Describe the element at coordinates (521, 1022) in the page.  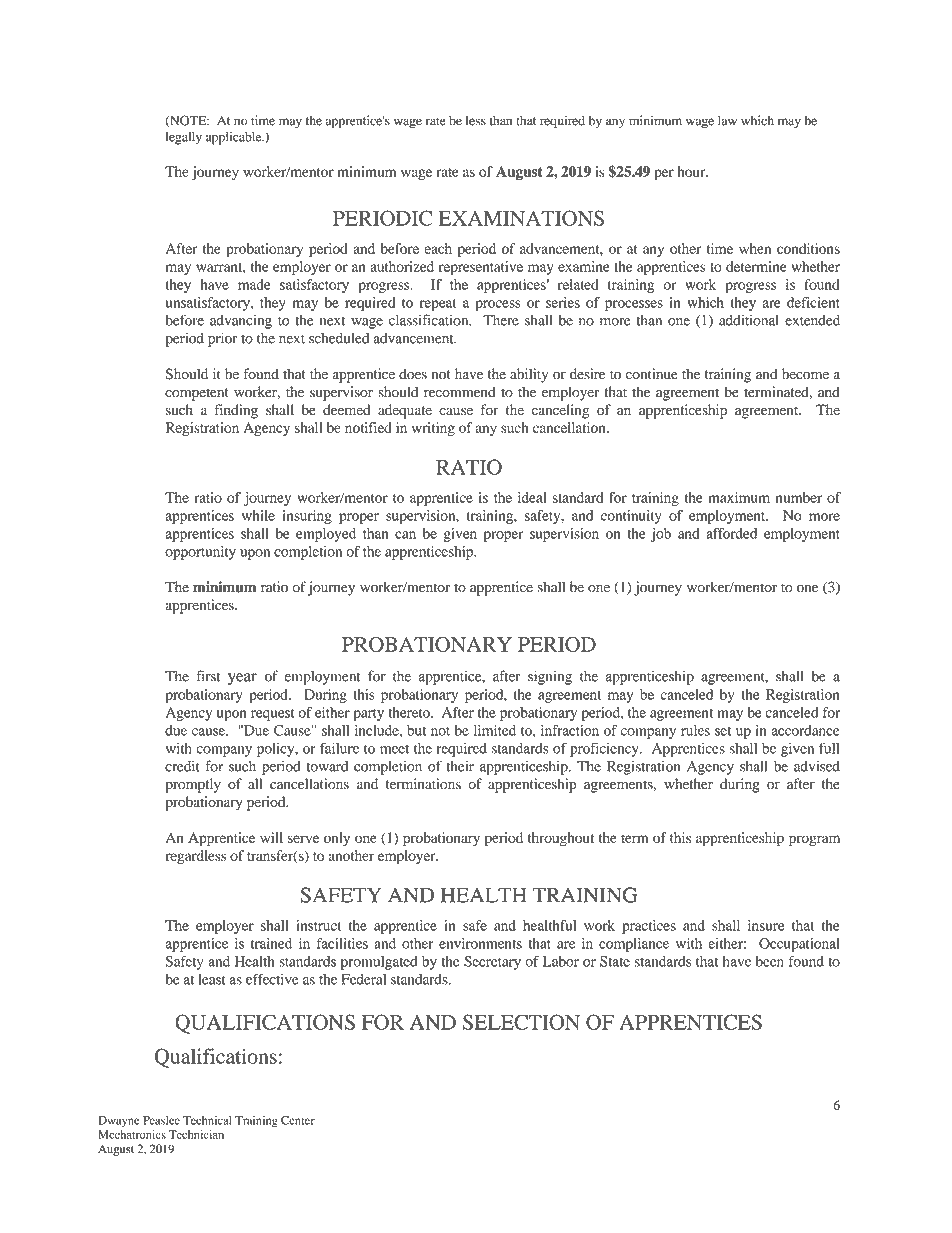
I see `SELECTION` at that location.
